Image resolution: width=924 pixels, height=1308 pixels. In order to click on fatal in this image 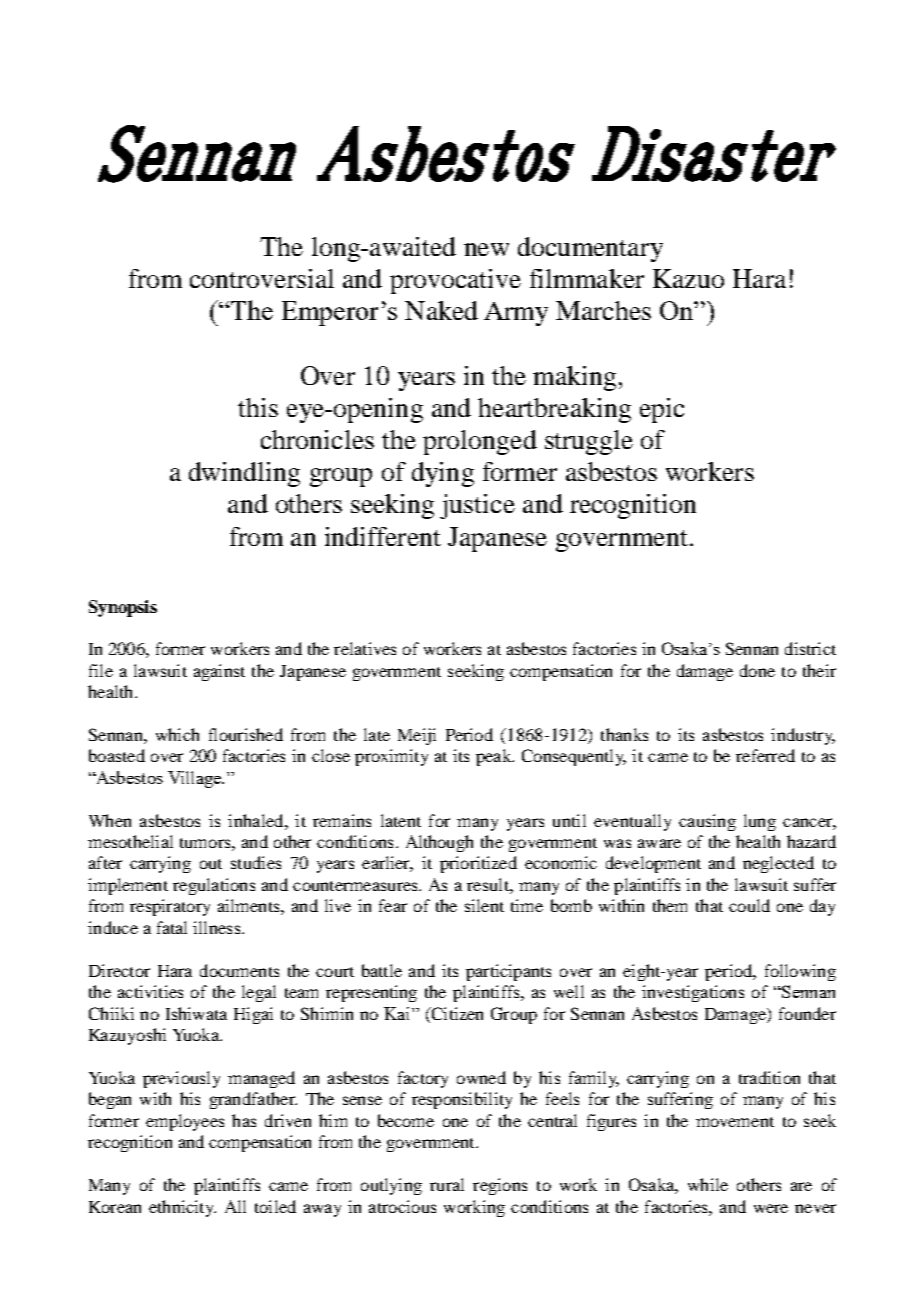, I will do `click(172, 927)`.
